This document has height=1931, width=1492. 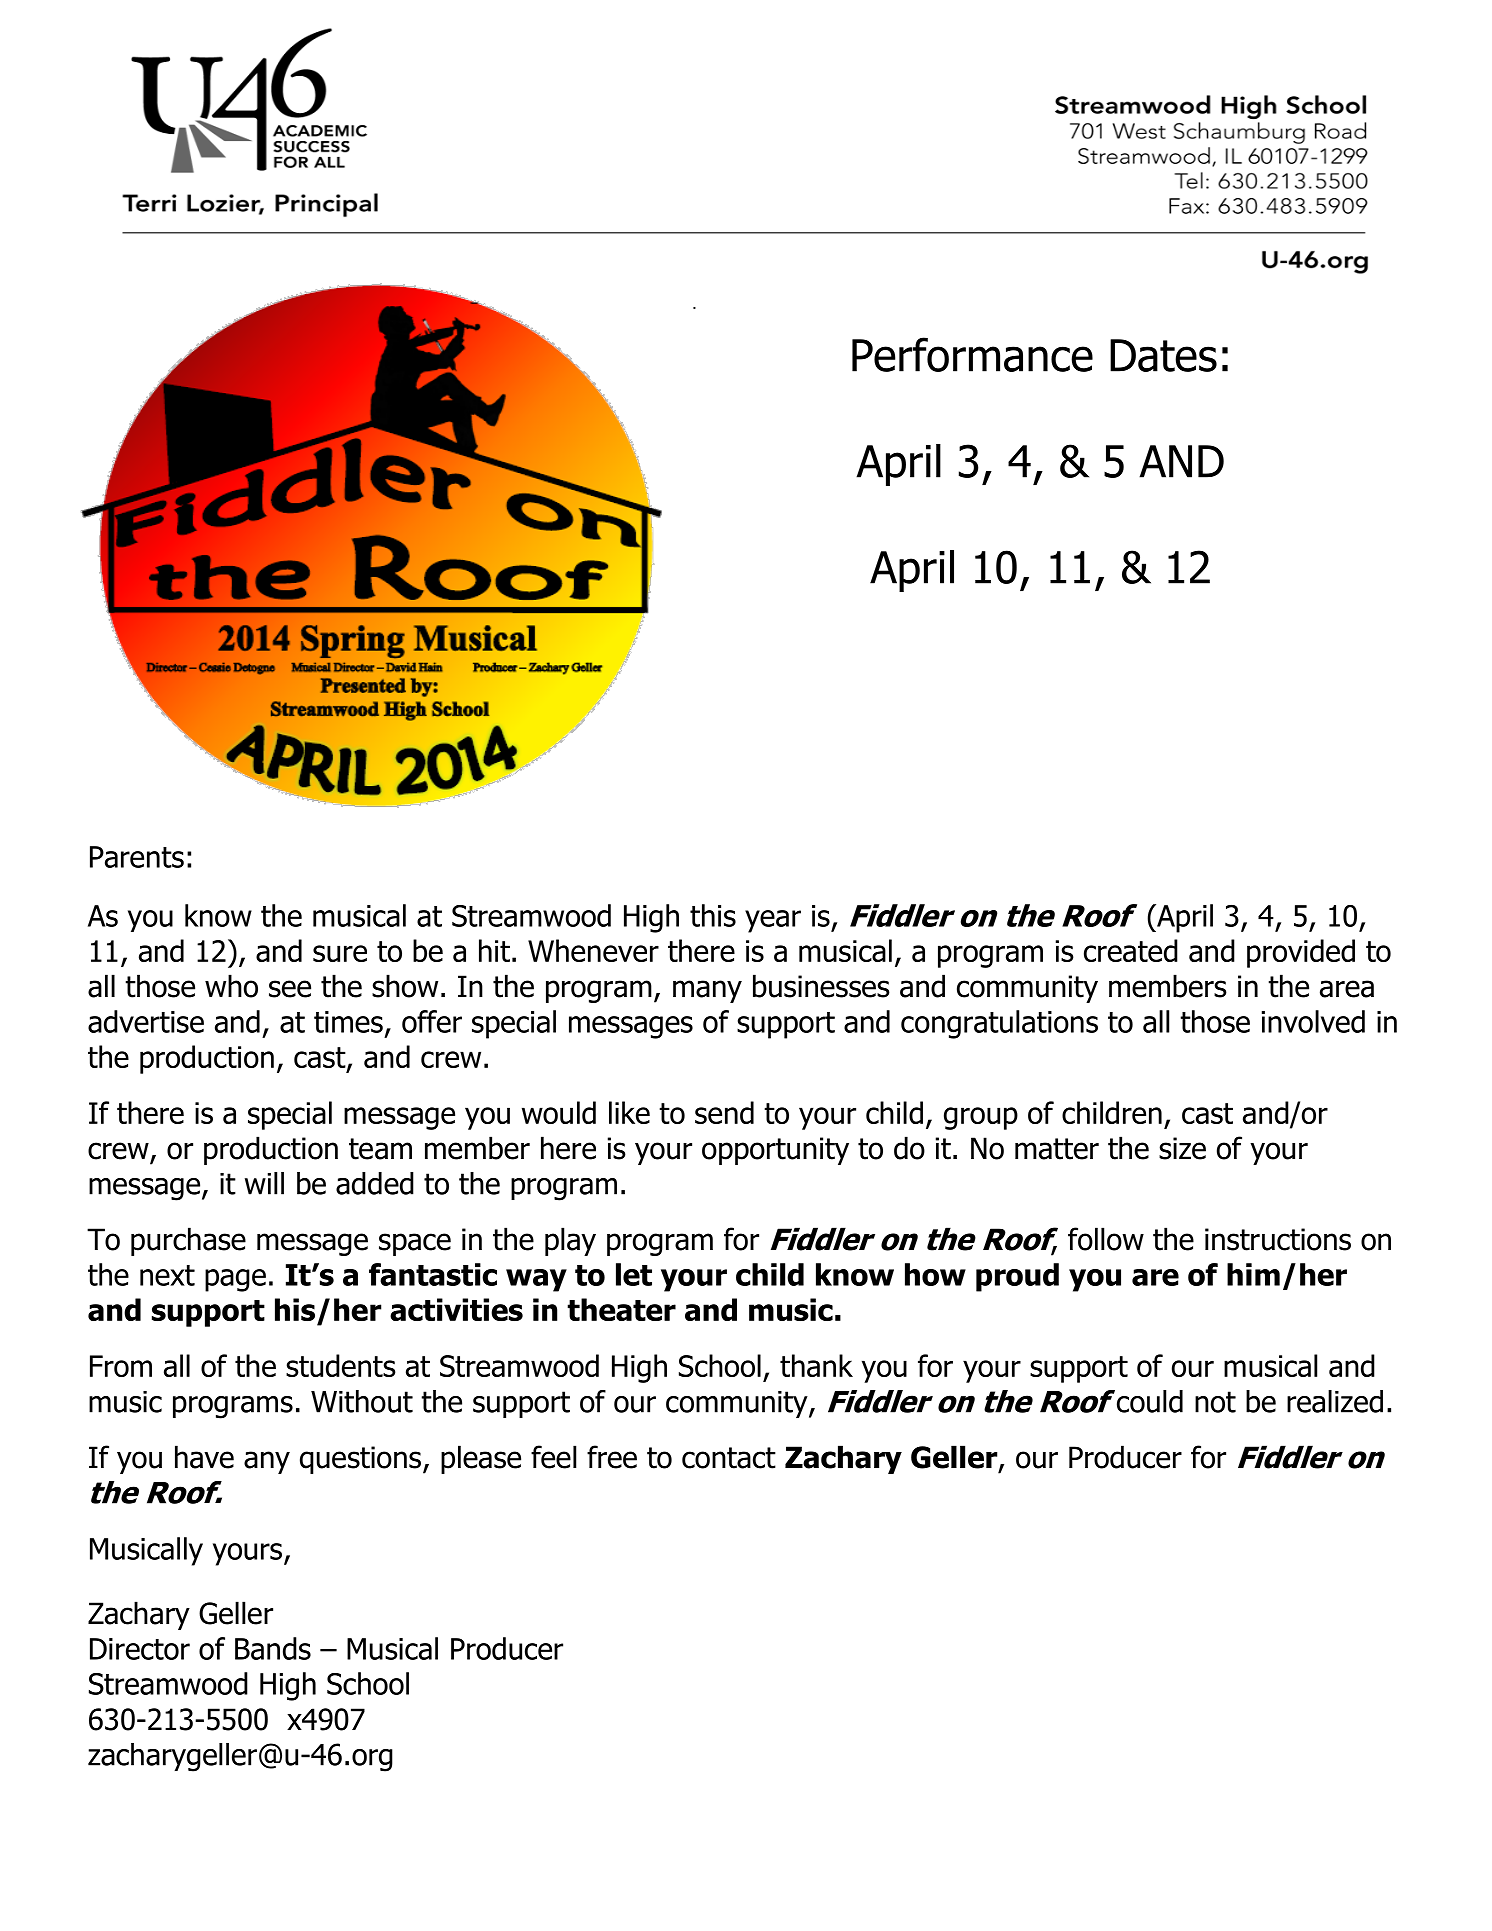 I want to click on this, so click(x=713, y=915).
